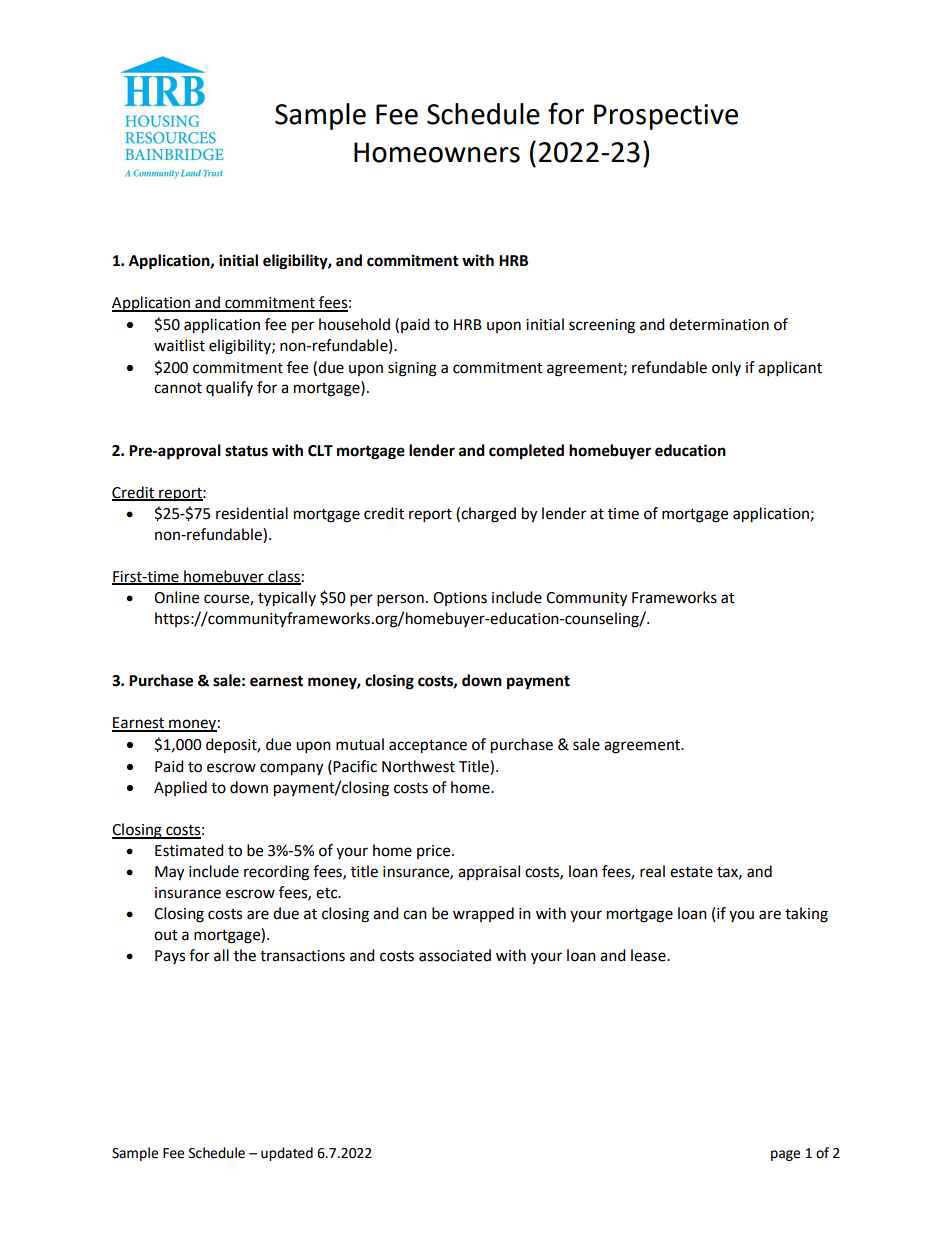  Describe the element at coordinates (229, 388) in the document. I see `qualify` at that location.
